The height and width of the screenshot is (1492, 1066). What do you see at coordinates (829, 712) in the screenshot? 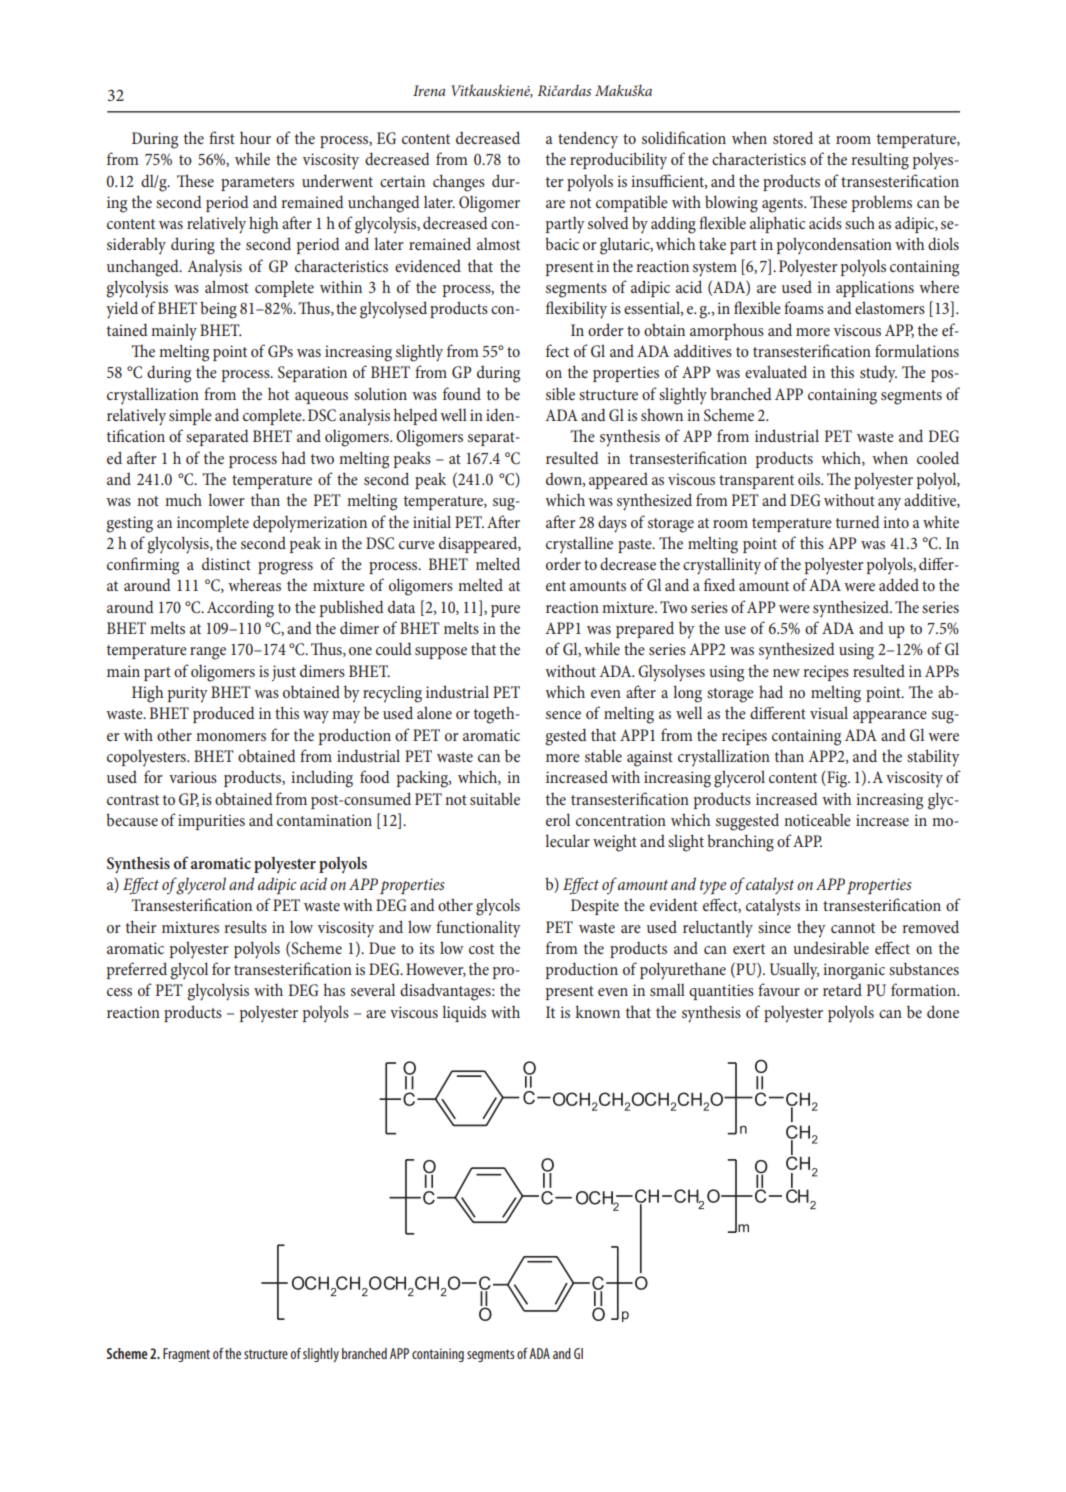
I see `visual` at bounding box center [829, 712].
